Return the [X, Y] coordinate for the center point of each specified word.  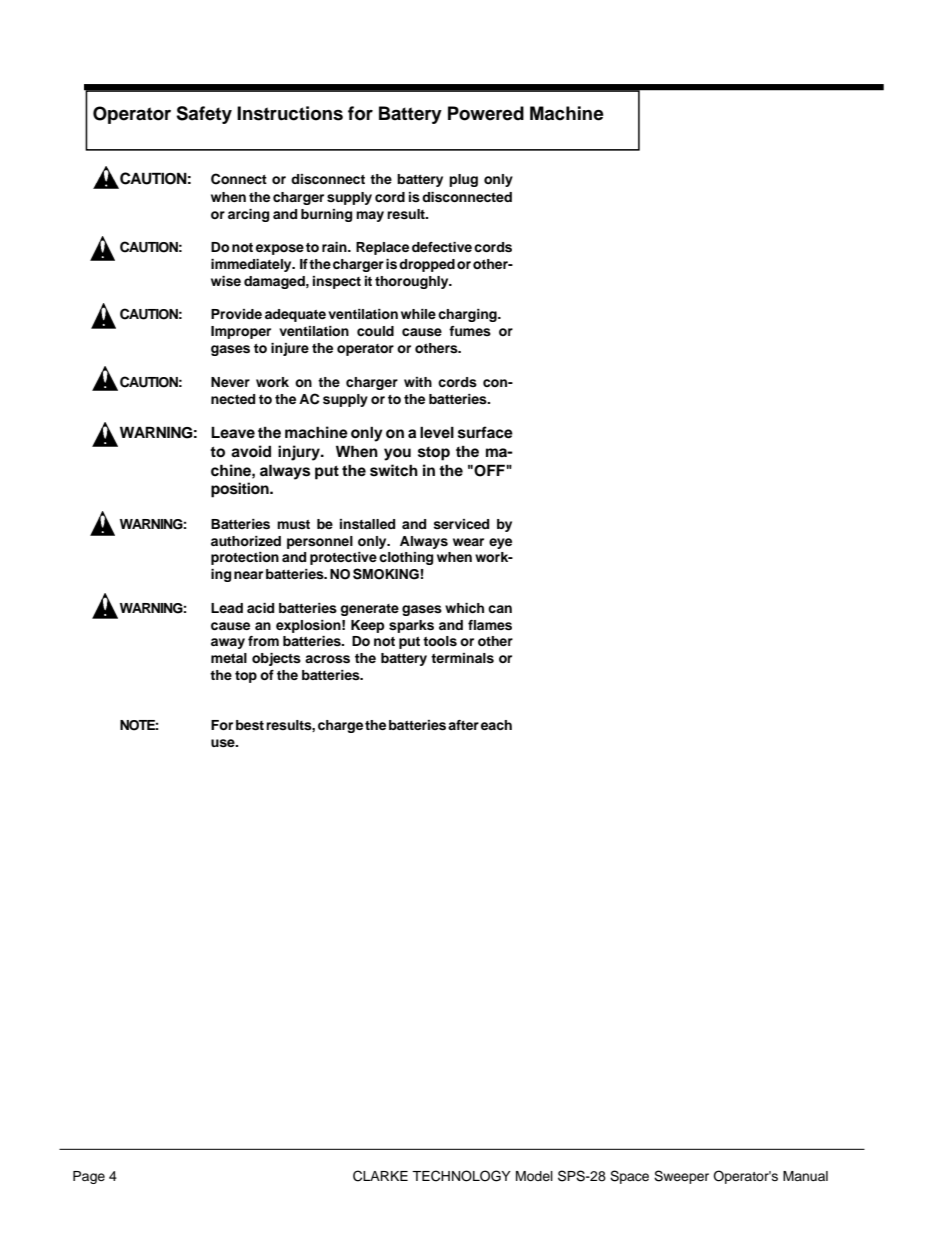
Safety [204, 115]
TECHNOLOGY [461, 1176]
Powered [486, 113]
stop [434, 454]
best [250, 725]
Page [89, 1177]
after [463, 725]
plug [463, 180]
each [496, 725]
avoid [251, 451]
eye [500, 543]
